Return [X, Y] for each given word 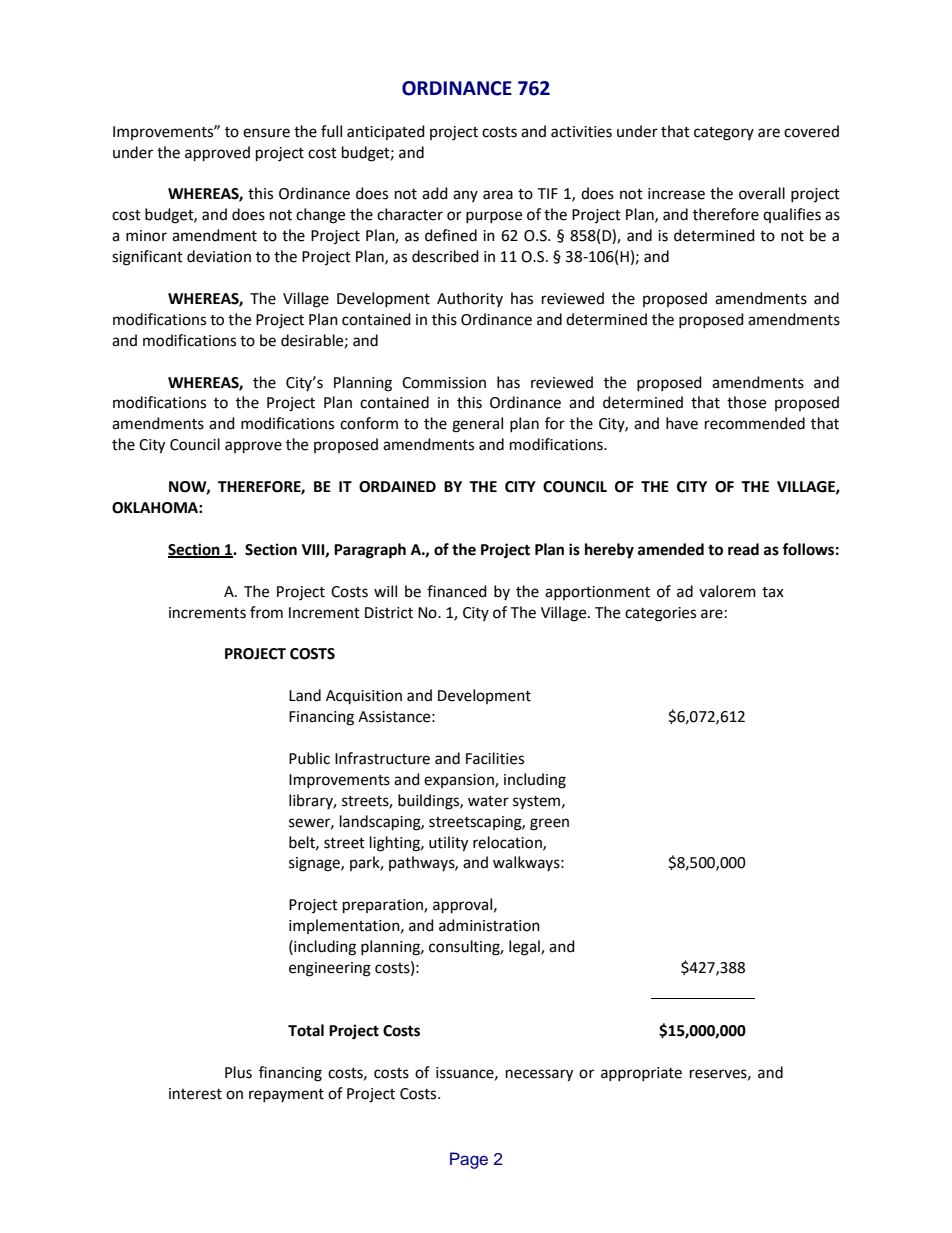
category [724, 134]
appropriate [641, 1074]
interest [195, 1094]
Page [469, 1160]
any [465, 196]
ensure [266, 133]
